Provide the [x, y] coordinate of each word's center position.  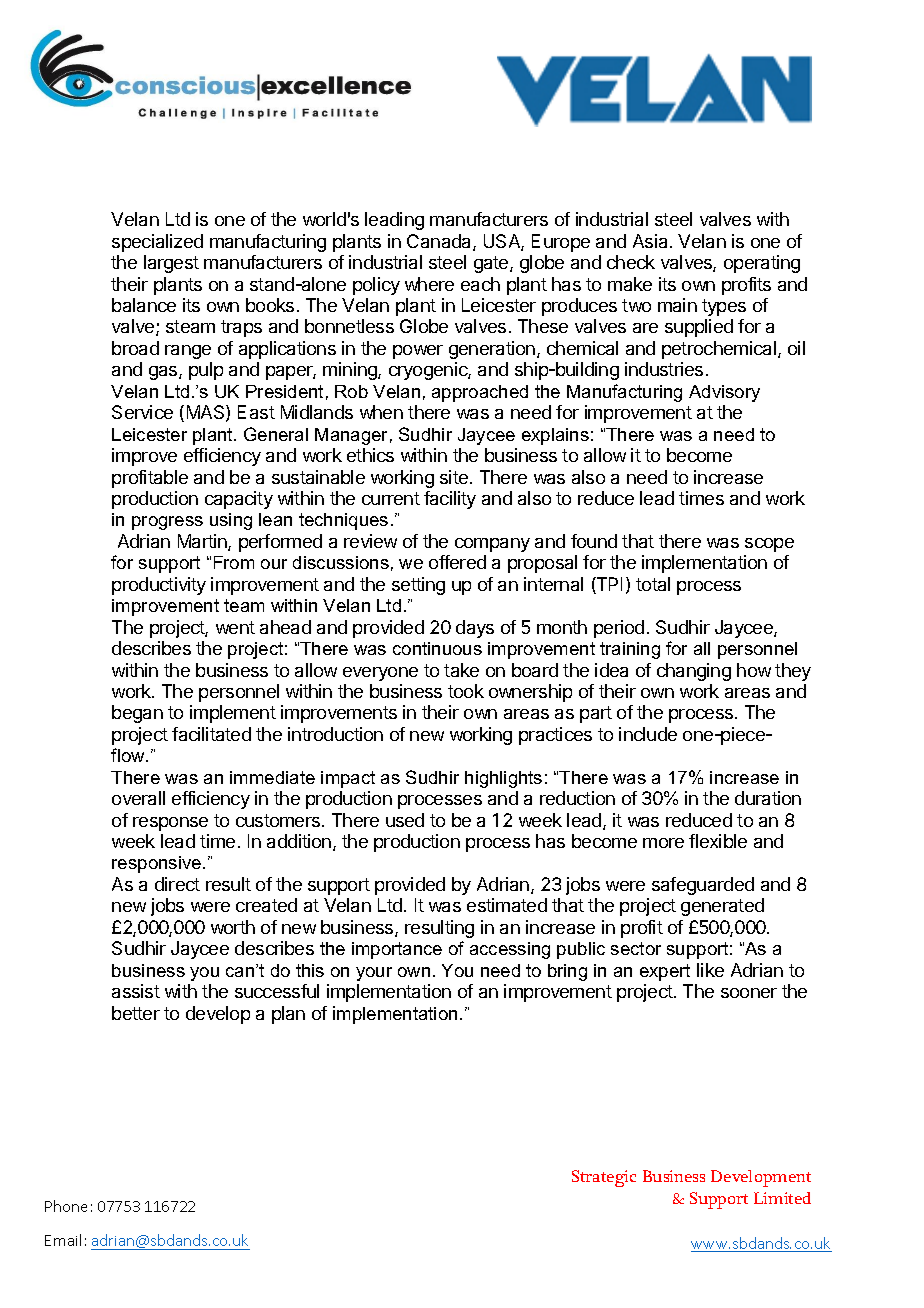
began [137, 714]
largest [171, 264]
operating [762, 264]
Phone [66, 1206]
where [429, 284]
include [648, 734]
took [466, 691]
